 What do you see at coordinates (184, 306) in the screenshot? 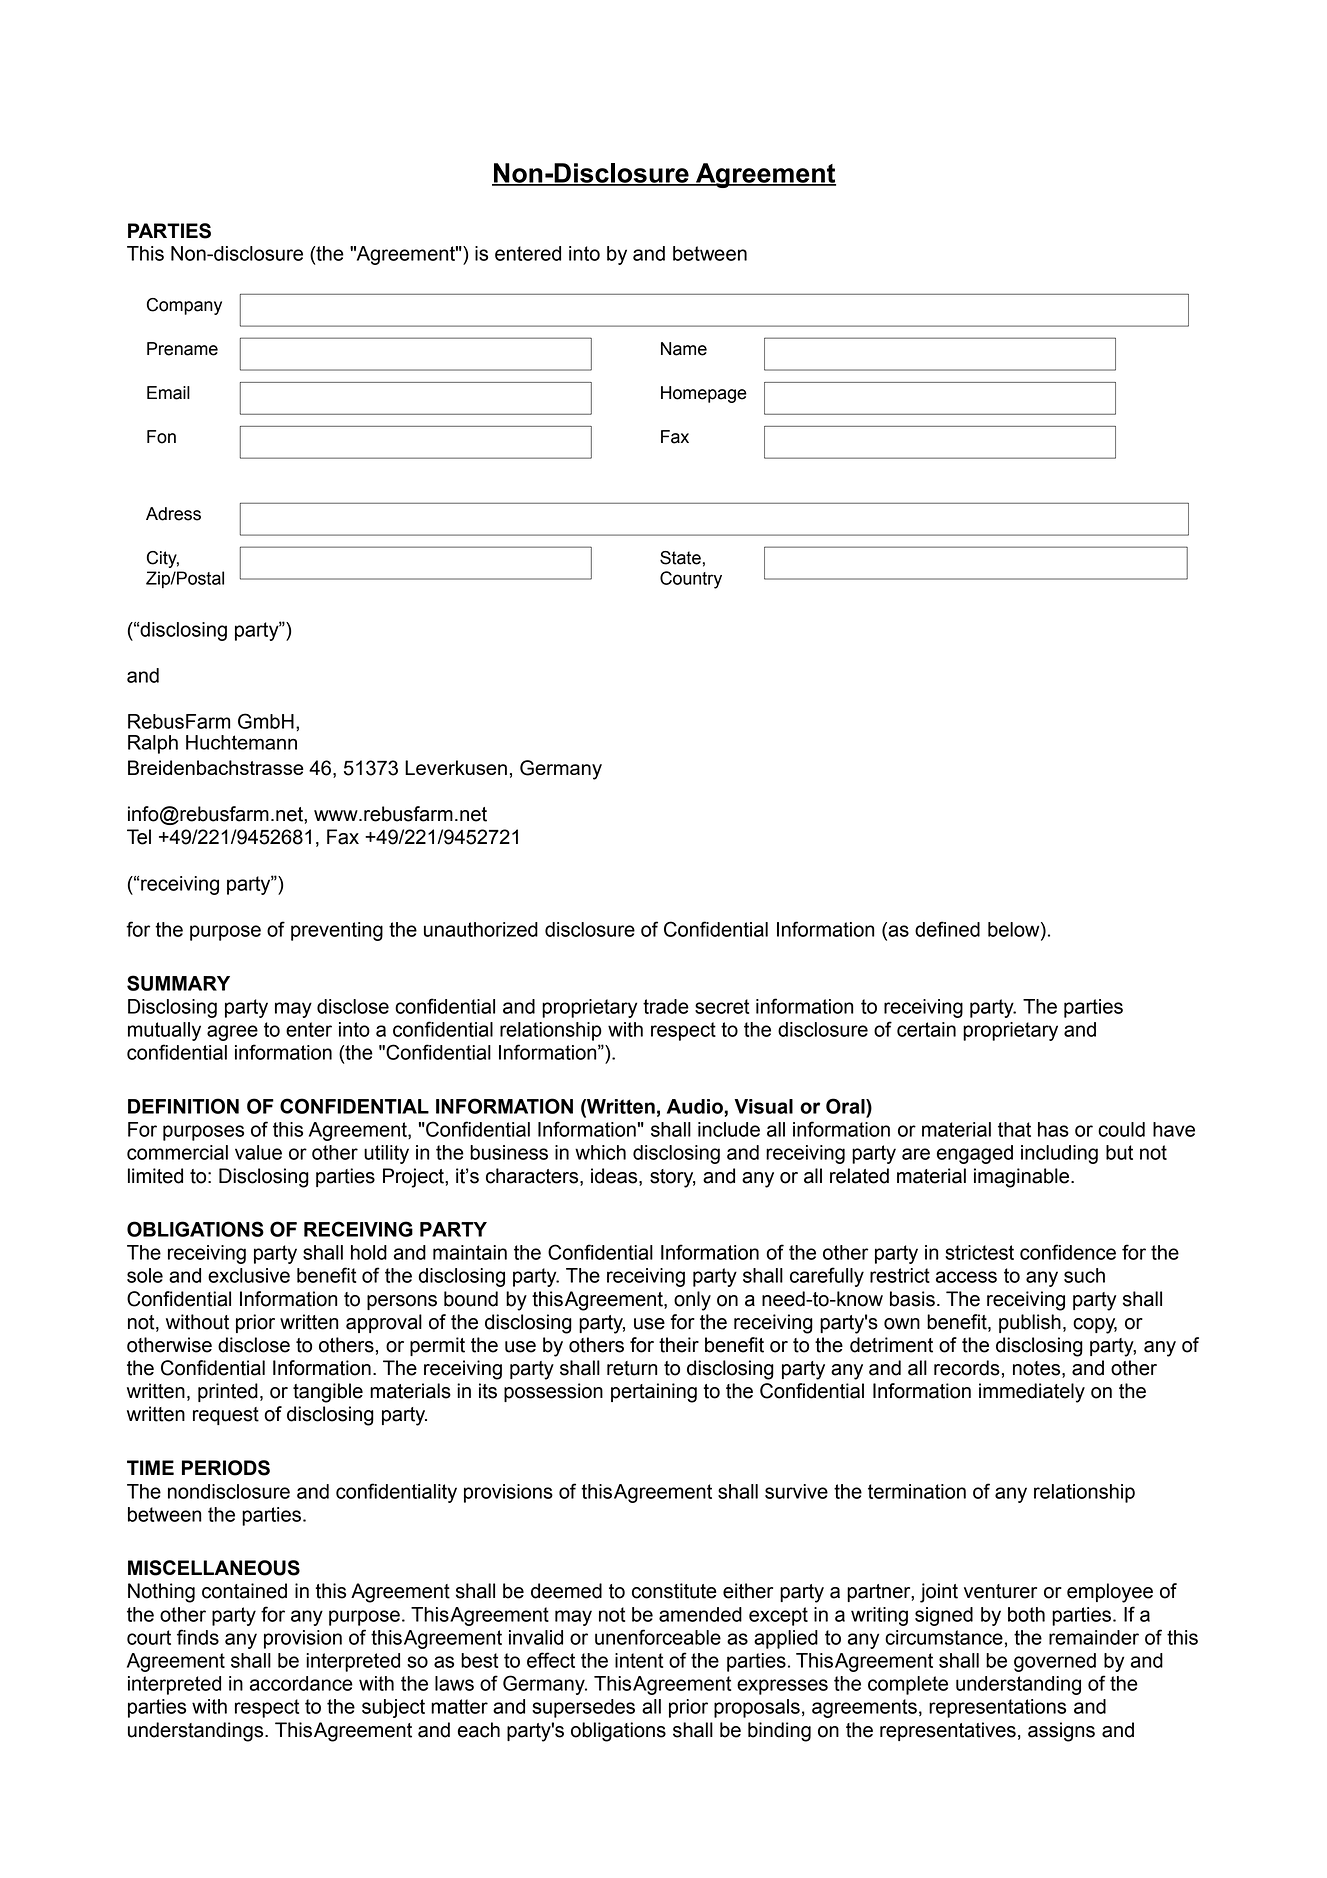
I see `Company` at bounding box center [184, 306].
